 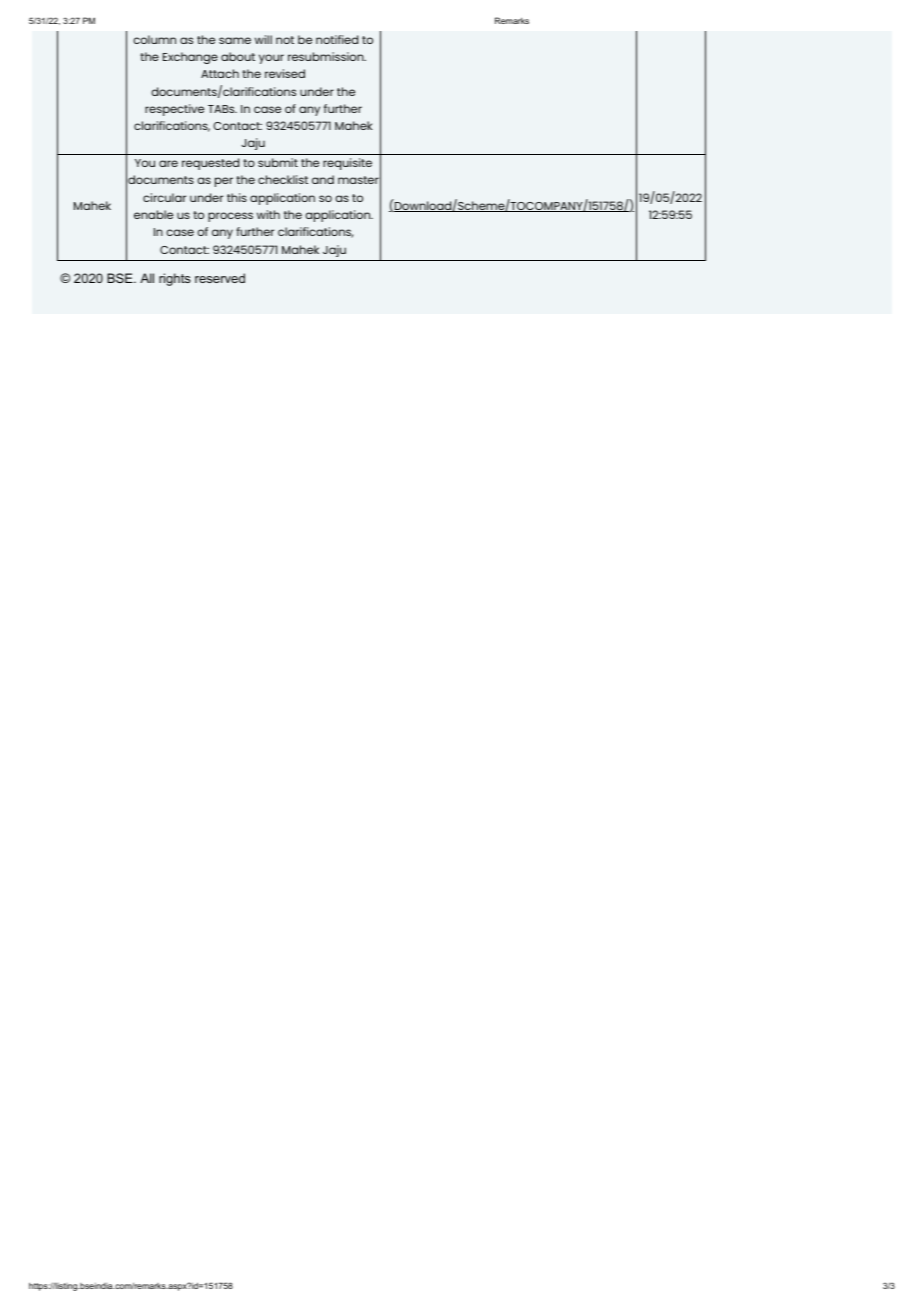 What do you see at coordinates (168, 163) in the document?
I see `are` at bounding box center [168, 163].
